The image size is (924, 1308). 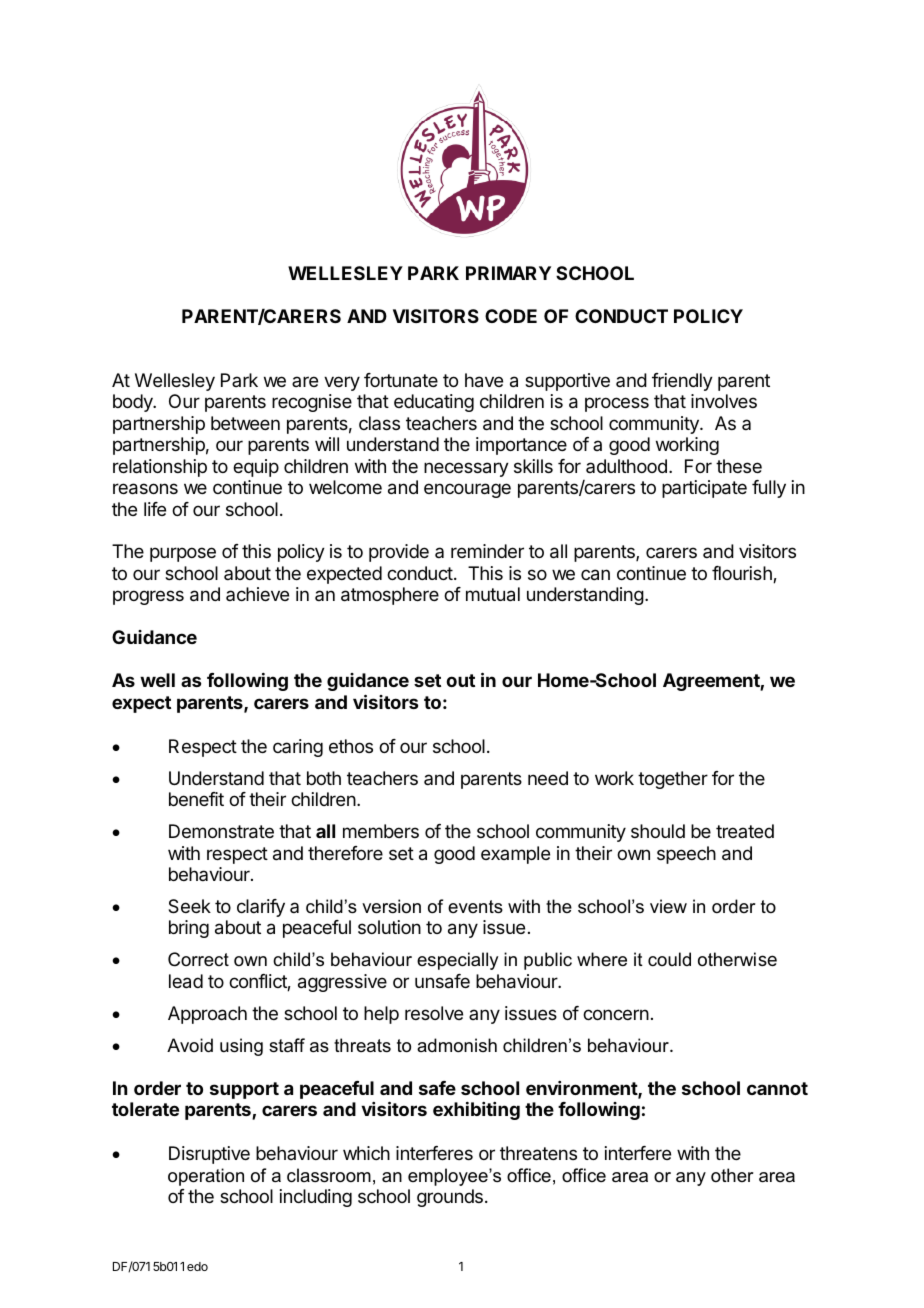 I want to click on cannot, so click(x=777, y=1088).
